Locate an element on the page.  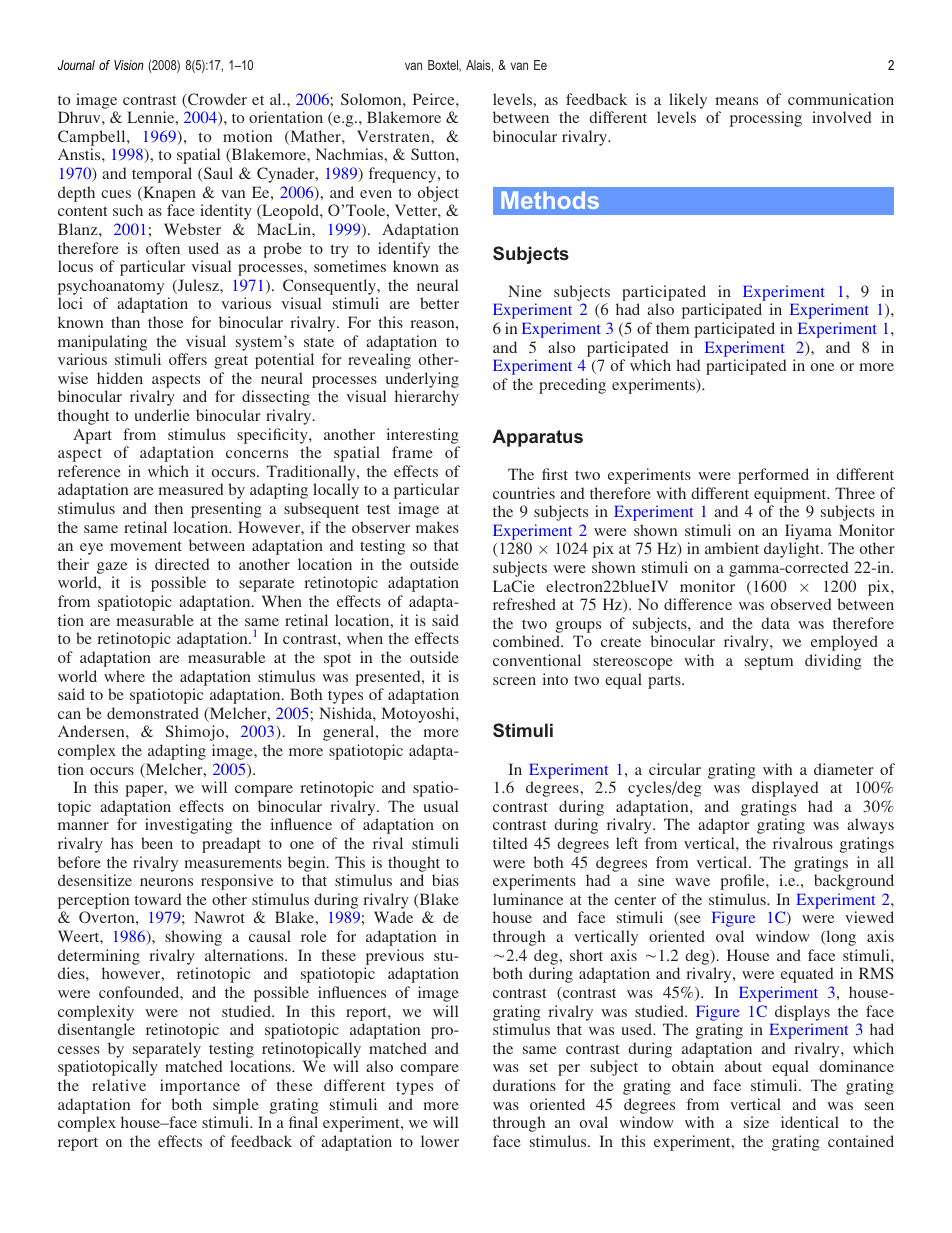
performed is located at coordinates (773, 476).
